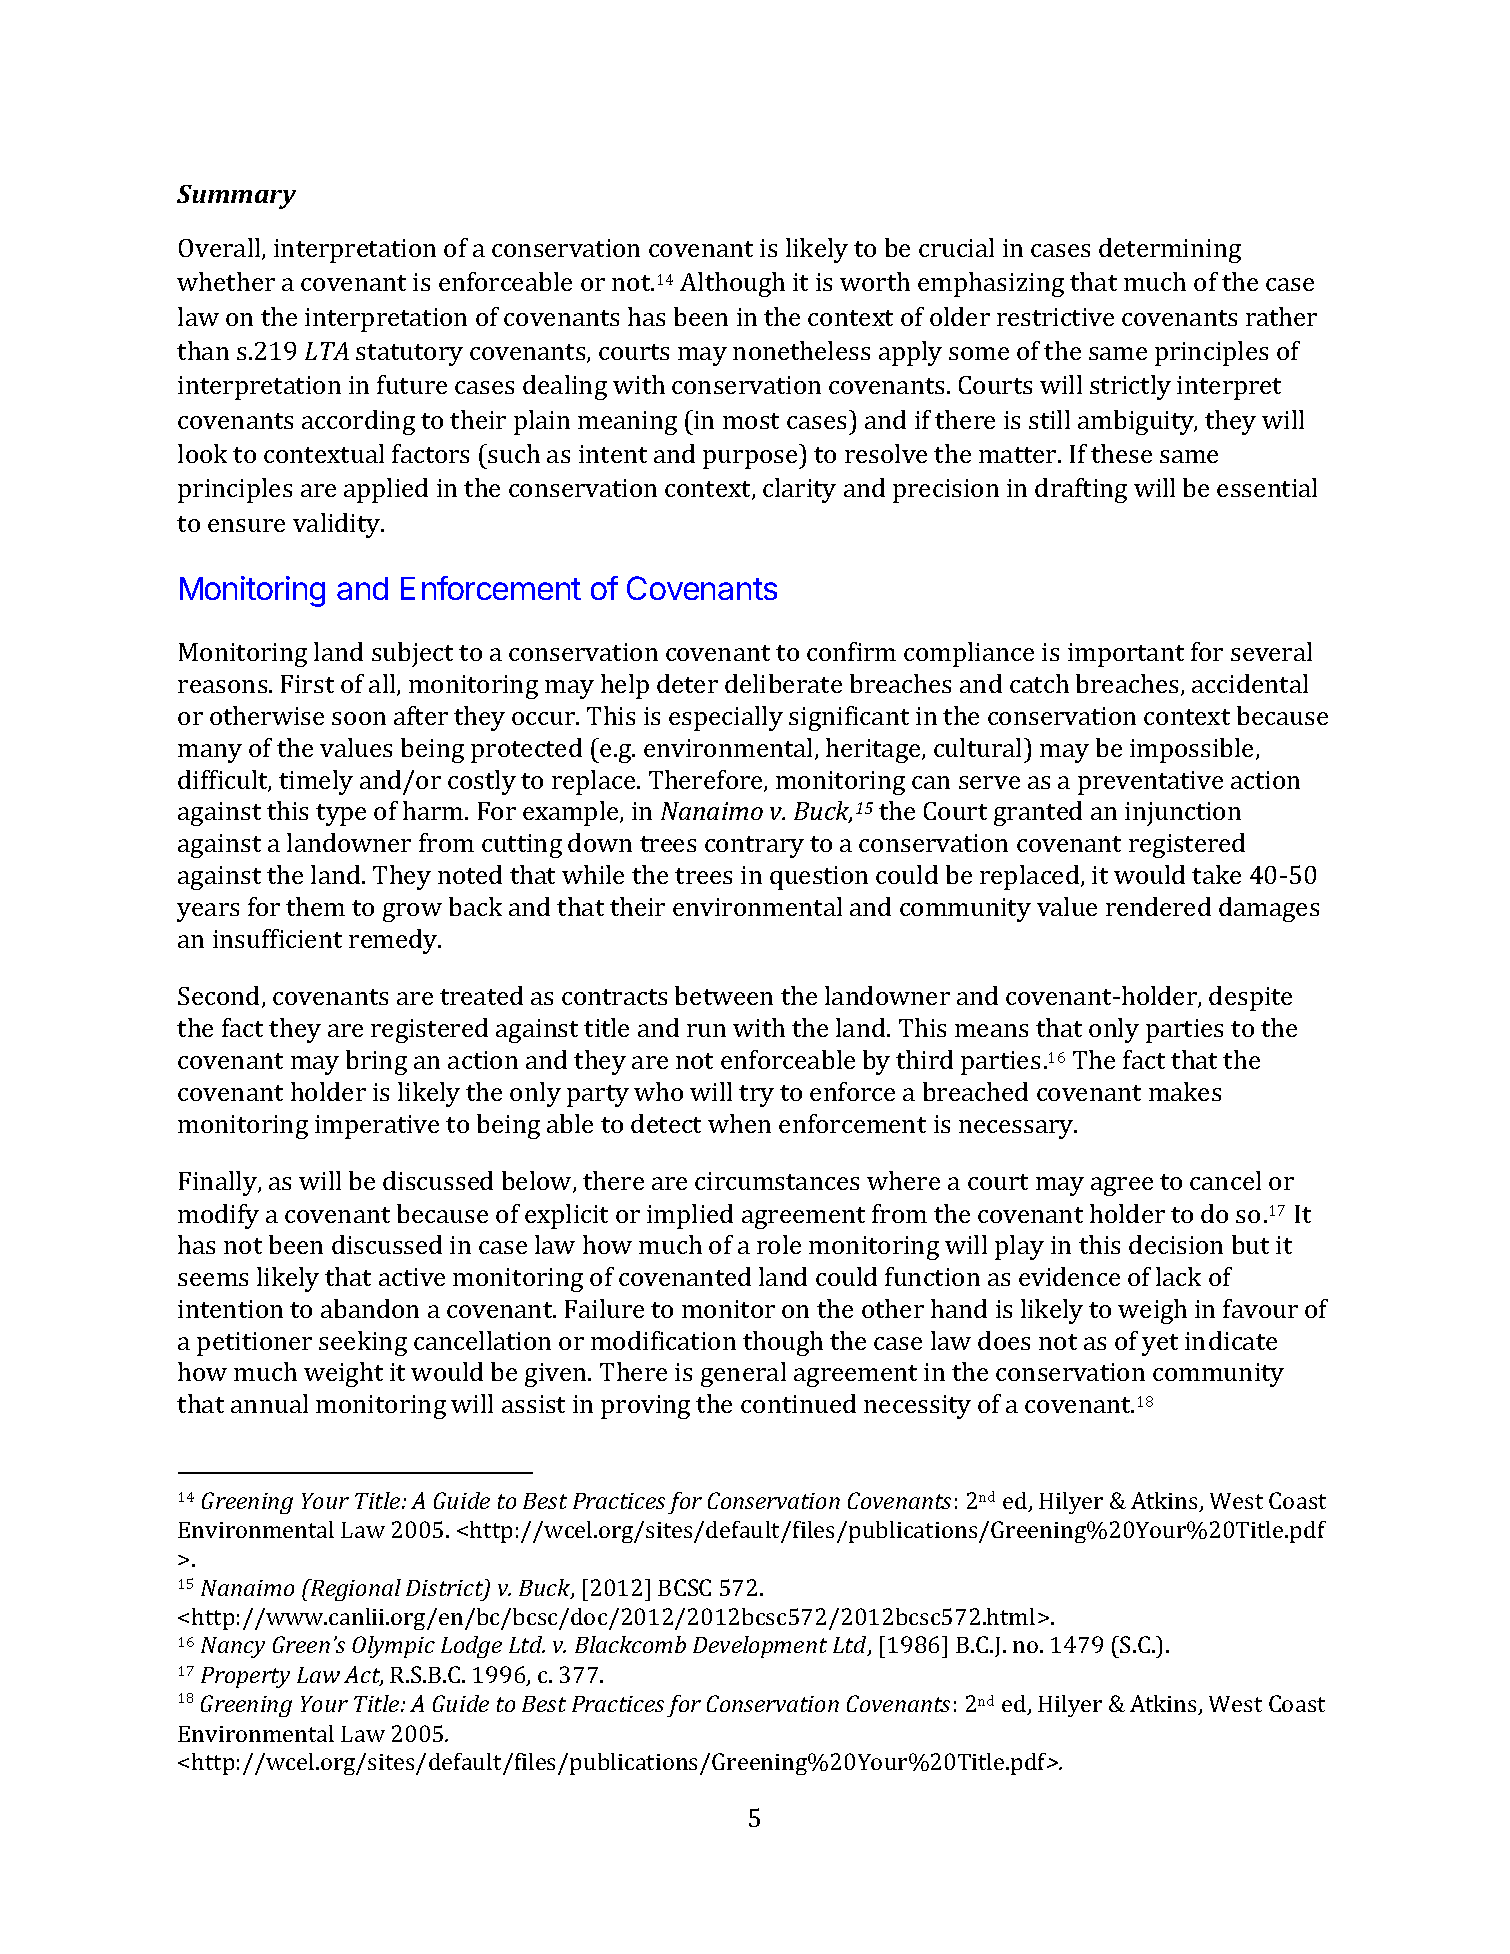 The image size is (1510, 1954). I want to click on impossible, so click(1191, 750).
